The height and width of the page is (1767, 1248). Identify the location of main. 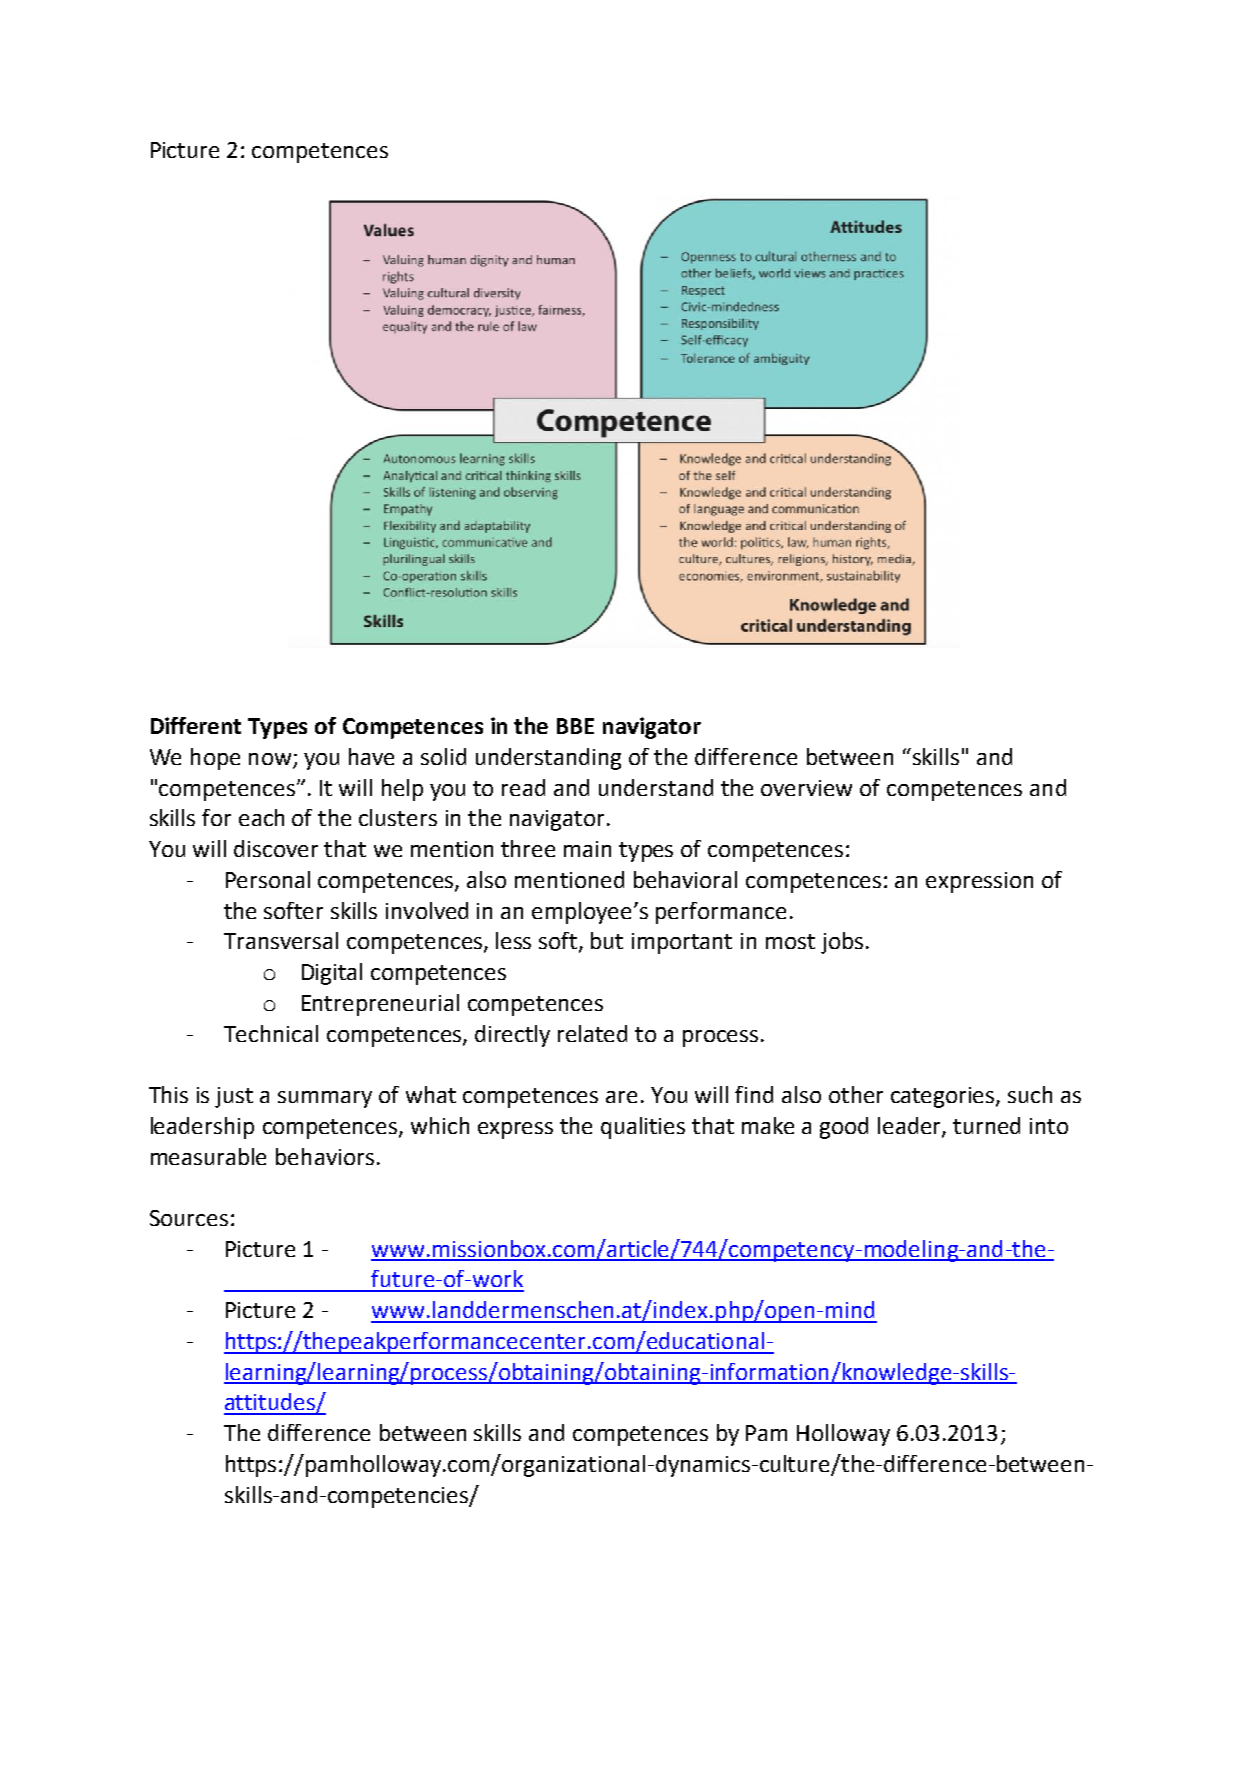
(587, 849).
